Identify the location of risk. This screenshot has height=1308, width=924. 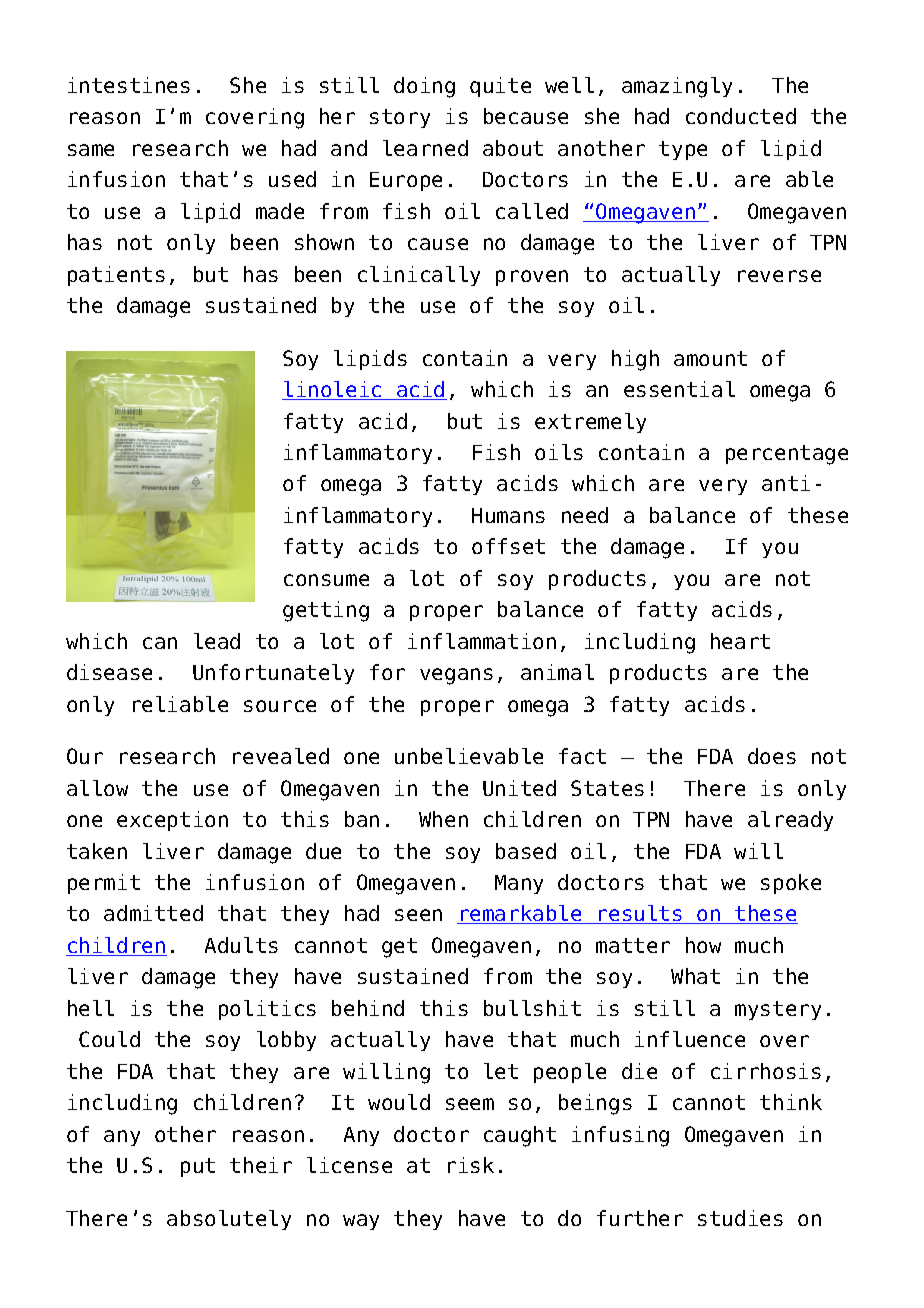
(471, 1165).
